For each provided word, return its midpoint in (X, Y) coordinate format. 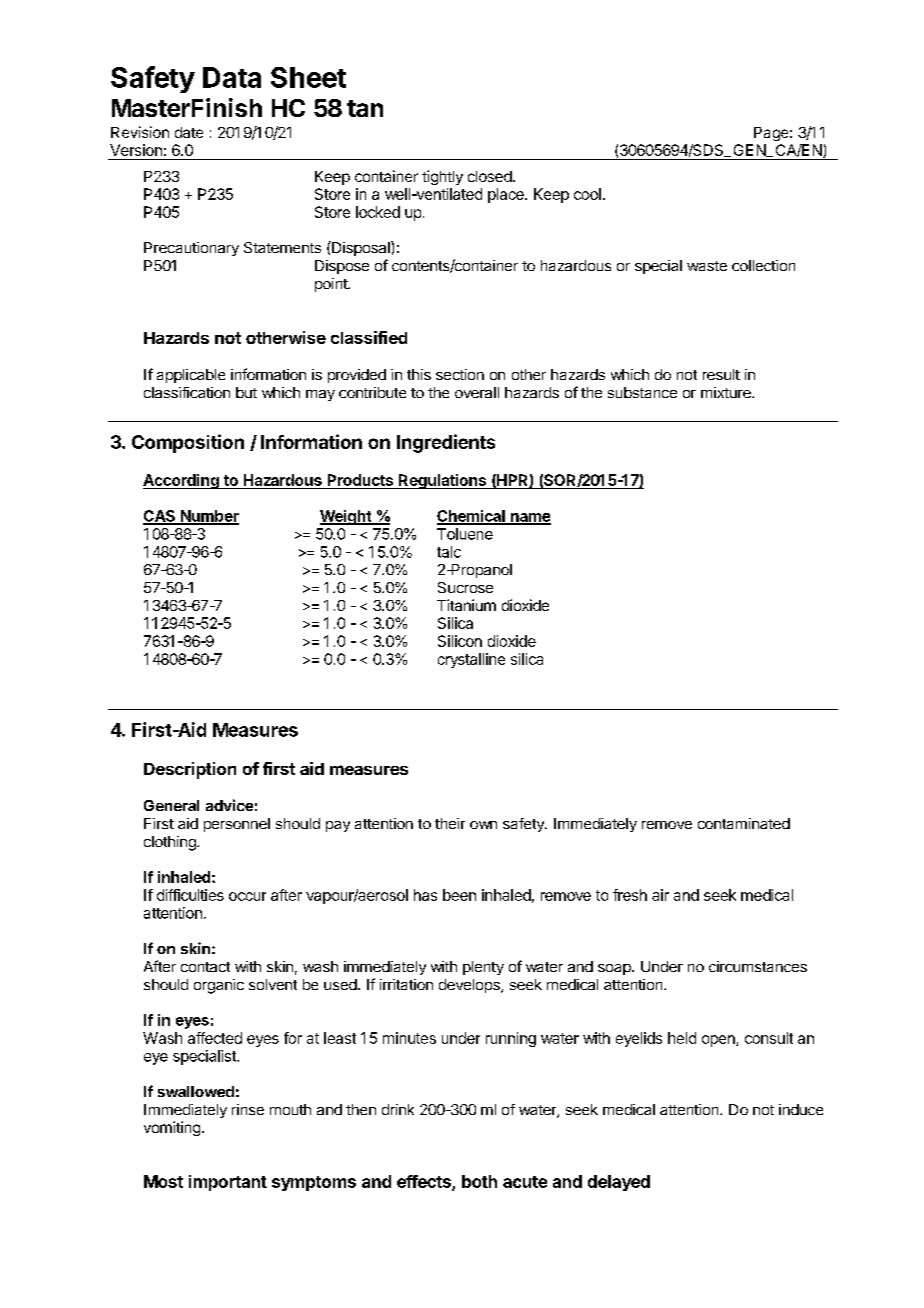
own (483, 825)
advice (229, 805)
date (189, 132)
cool (587, 194)
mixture (727, 392)
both (479, 1181)
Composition (188, 443)
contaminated (744, 823)
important (228, 1183)
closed (490, 176)
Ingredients (446, 443)
